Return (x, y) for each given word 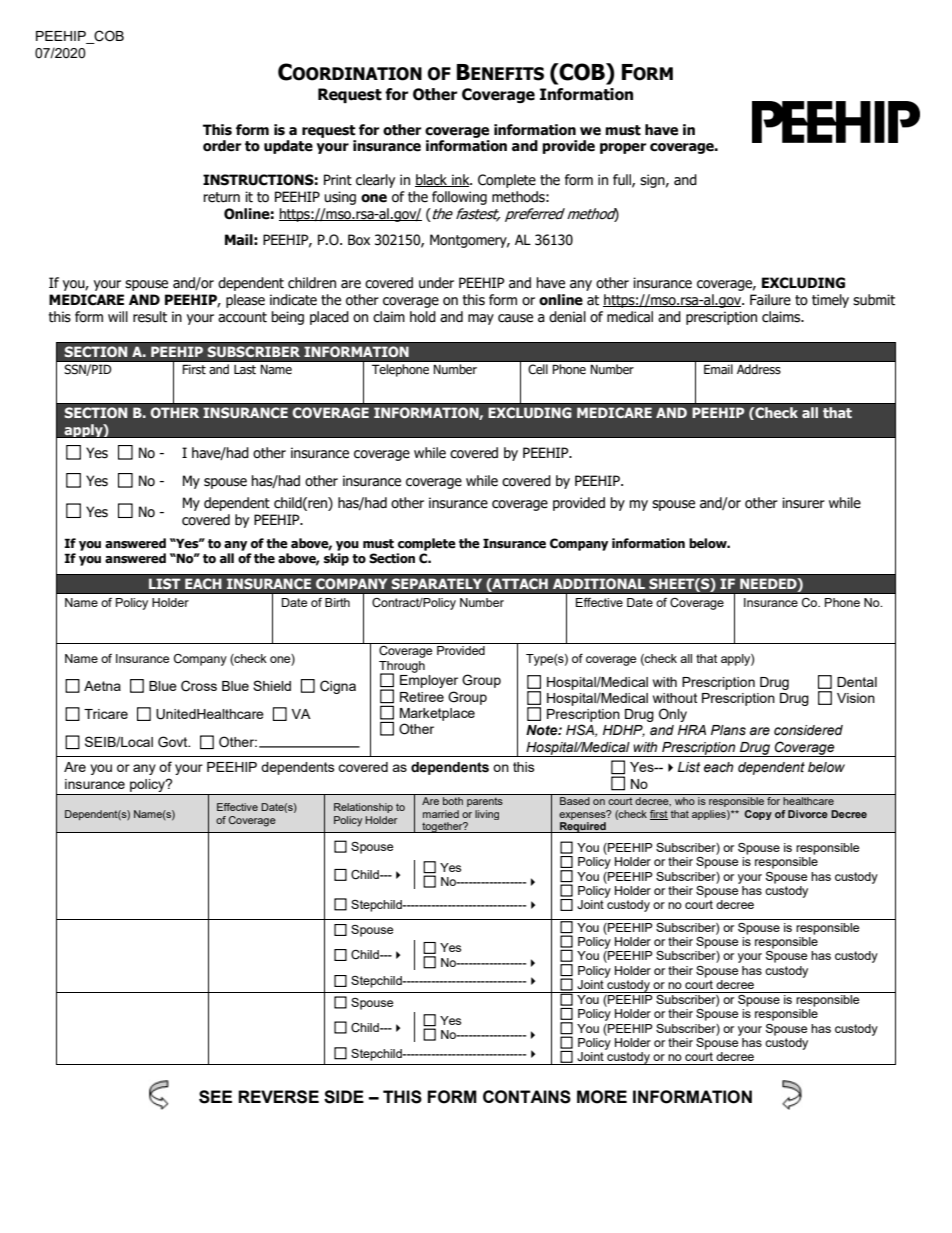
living (487, 815)
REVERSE (278, 1097)
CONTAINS (527, 1097)
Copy (758, 815)
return (222, 197)
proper (623, 148)
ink (461, 180)
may (481, 319)
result (150, 317)
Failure (770, 300)
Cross (199, 686)
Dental (857, 682)
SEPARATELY (436, 583)
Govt (174, 742)
